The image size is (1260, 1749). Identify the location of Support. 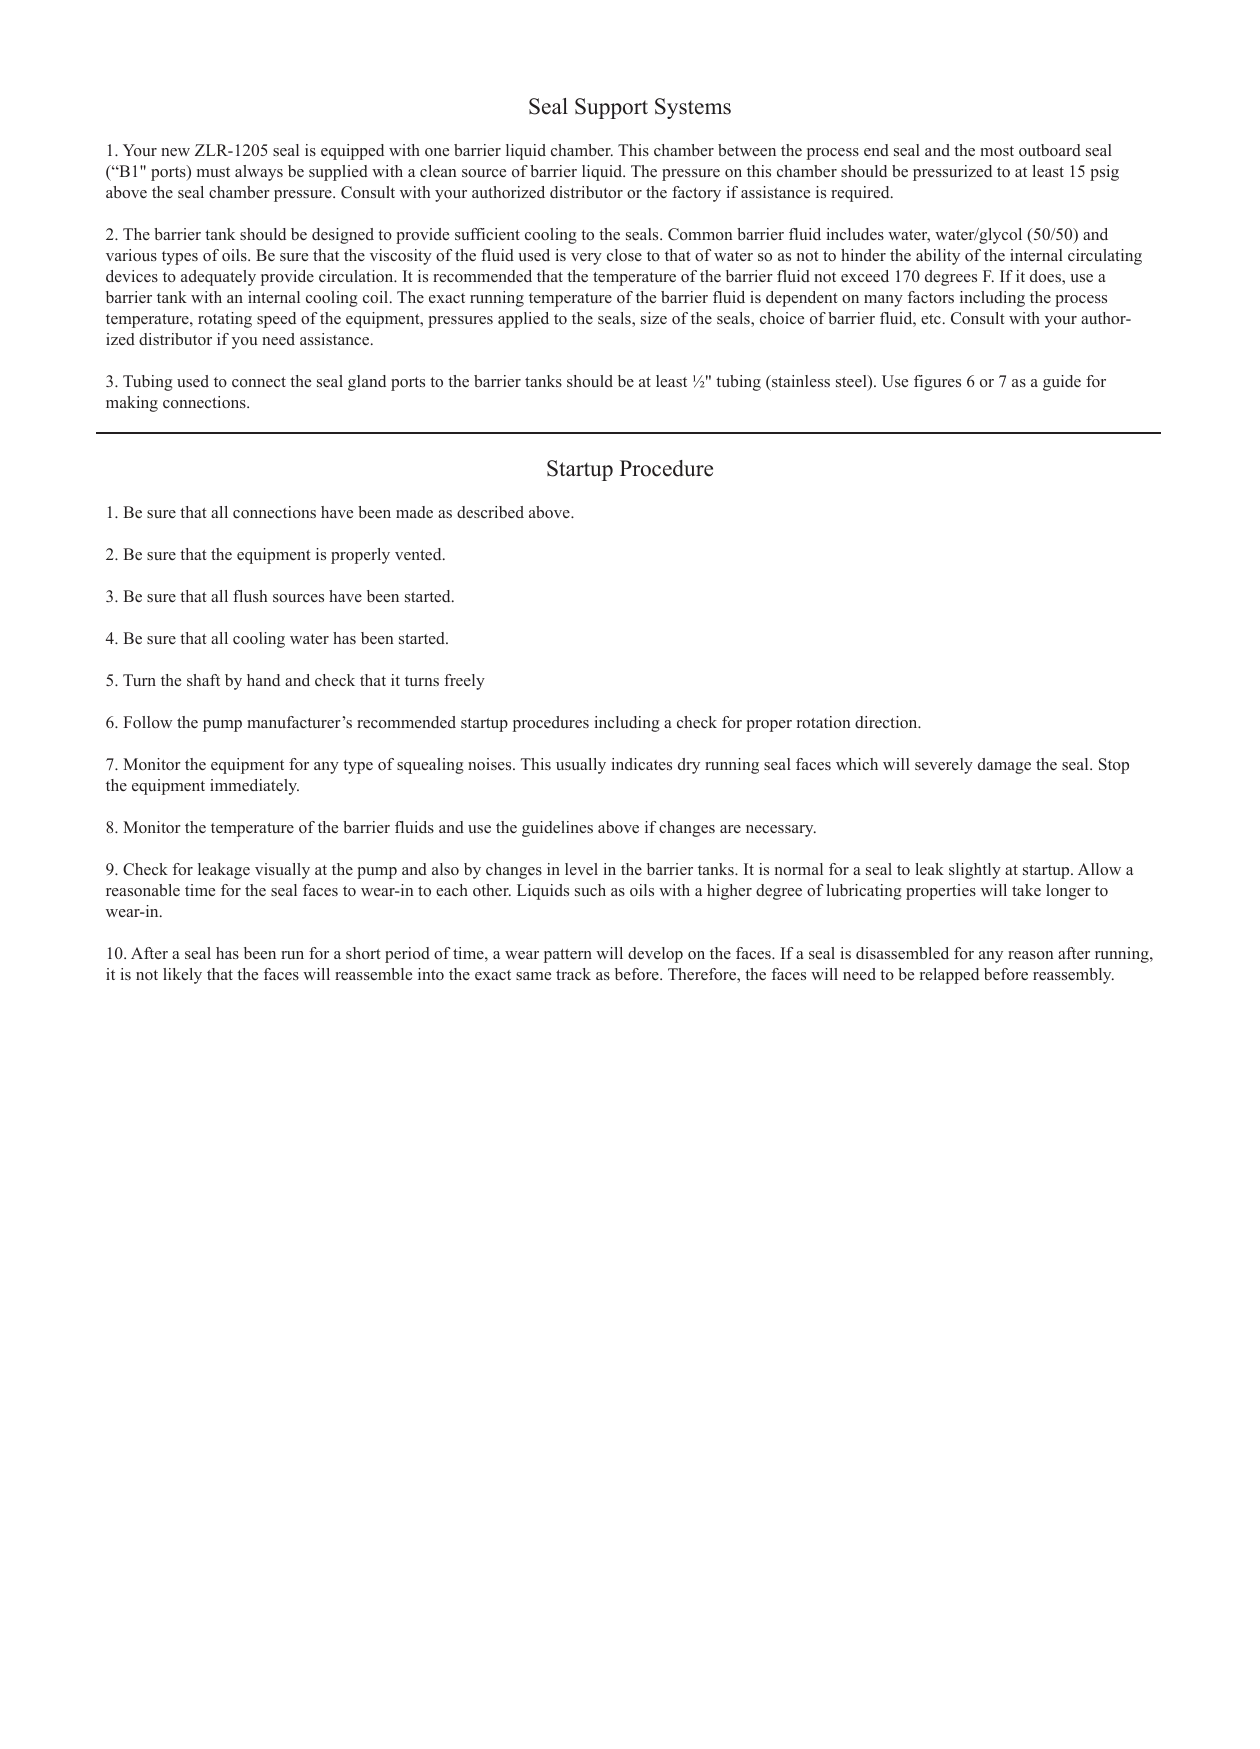
(611, 108).
